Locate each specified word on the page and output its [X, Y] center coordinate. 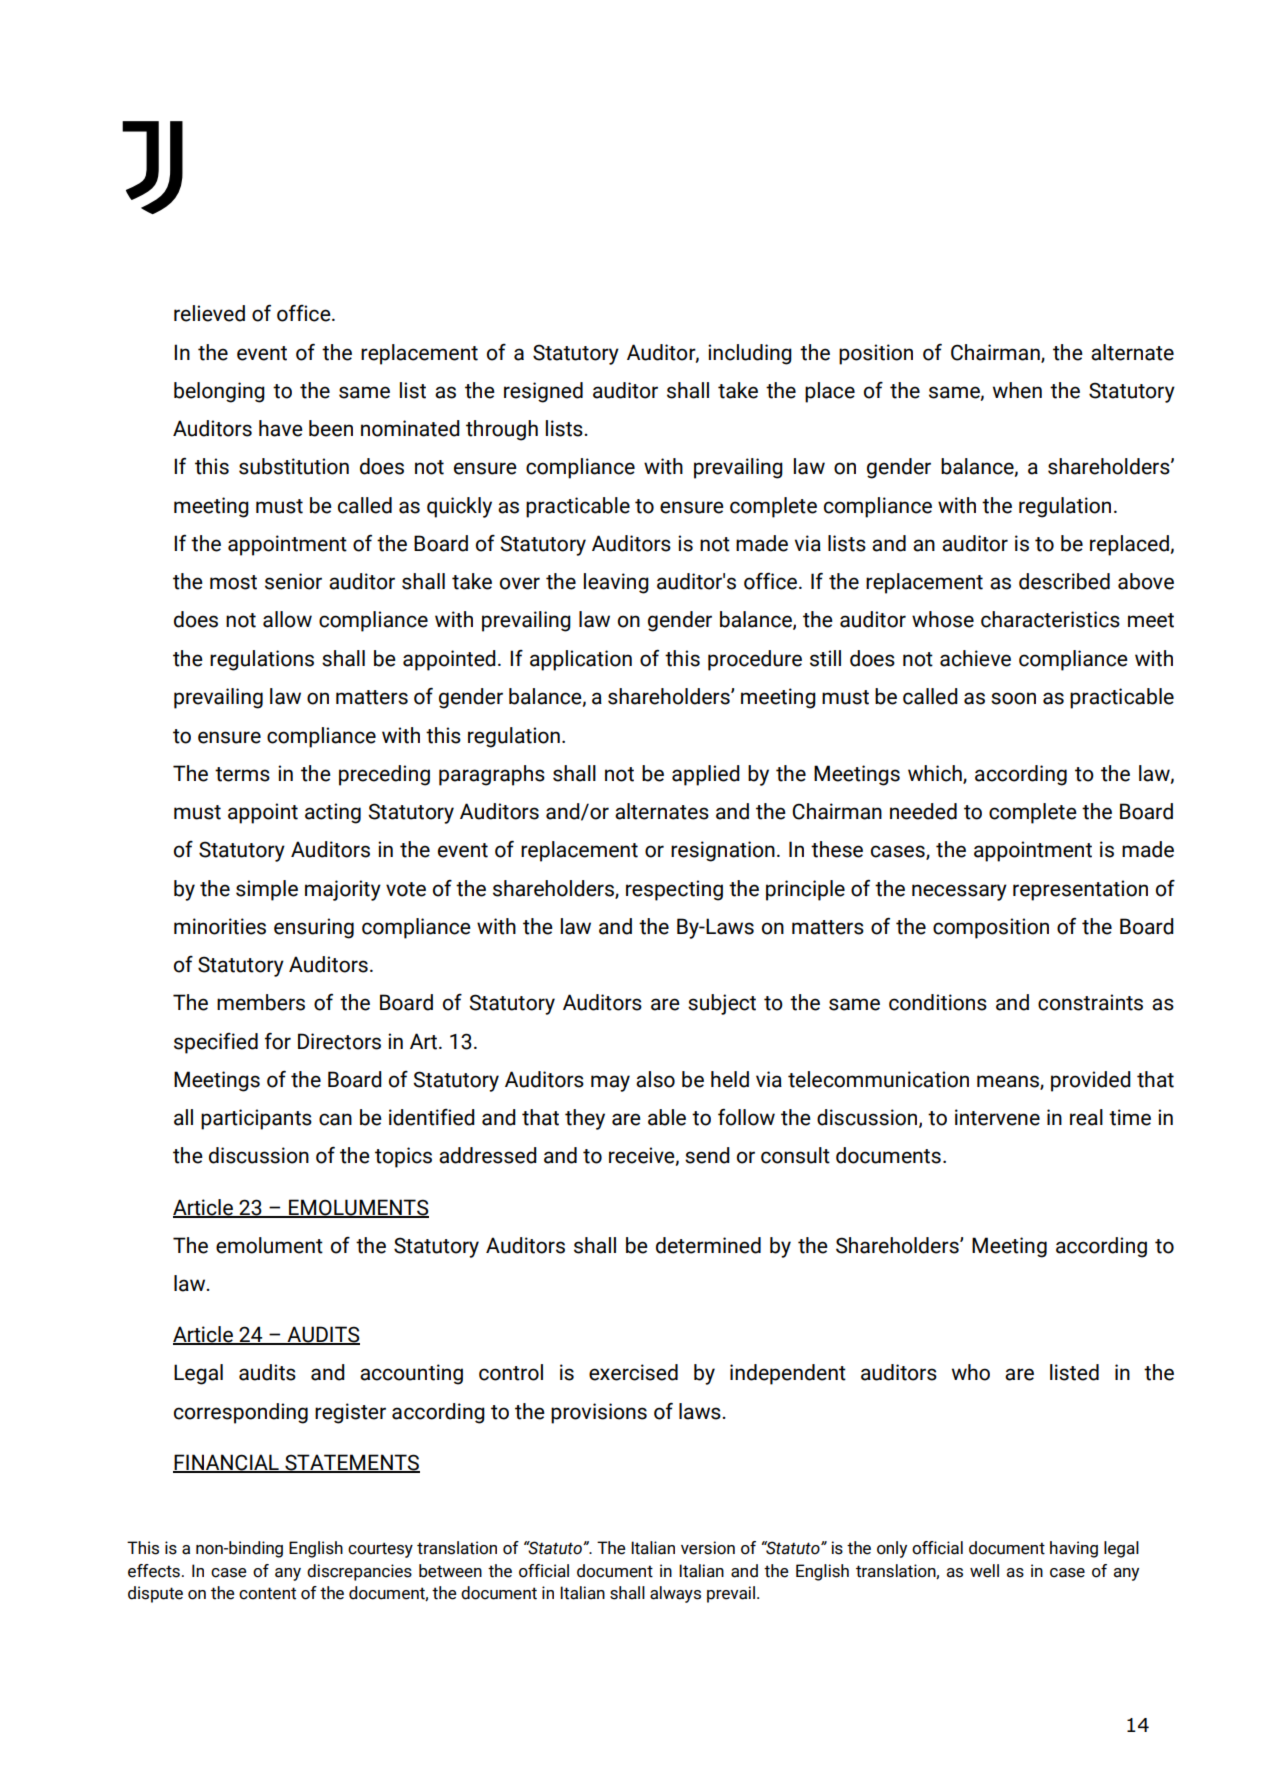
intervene [997, 1117]
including [750, 354]
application [581, 660]
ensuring [314, 928]
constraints [1090, 1002]
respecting [674, 890]
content [267, 1593]
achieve [975, 658]
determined [708, 1245]
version [708, 1548]
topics [403, 1157]
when [1017, 390]
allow [287, 619]
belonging [219, 392]
